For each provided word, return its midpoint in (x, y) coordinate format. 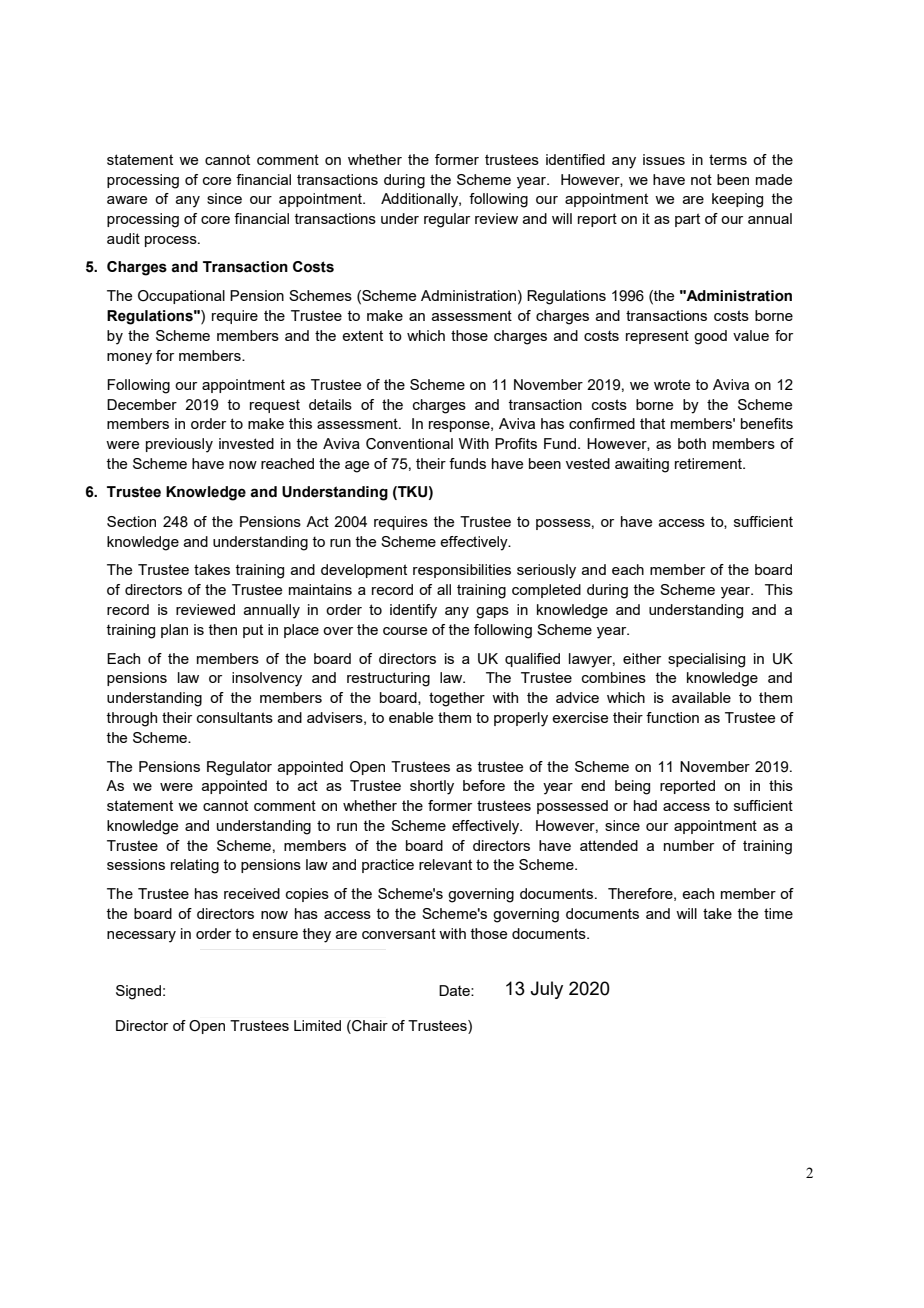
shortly (432, 787)
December (142, 404)
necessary (141, 937)
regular (447, 220)
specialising (706, 660)
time (778, 913)
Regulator (239, 768)
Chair (369, 1026)
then (222, 629)
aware (127, 200)
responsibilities (462, 571)
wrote (672, 384)
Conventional (409, 444)
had (645, 805)
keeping (737, 200)
